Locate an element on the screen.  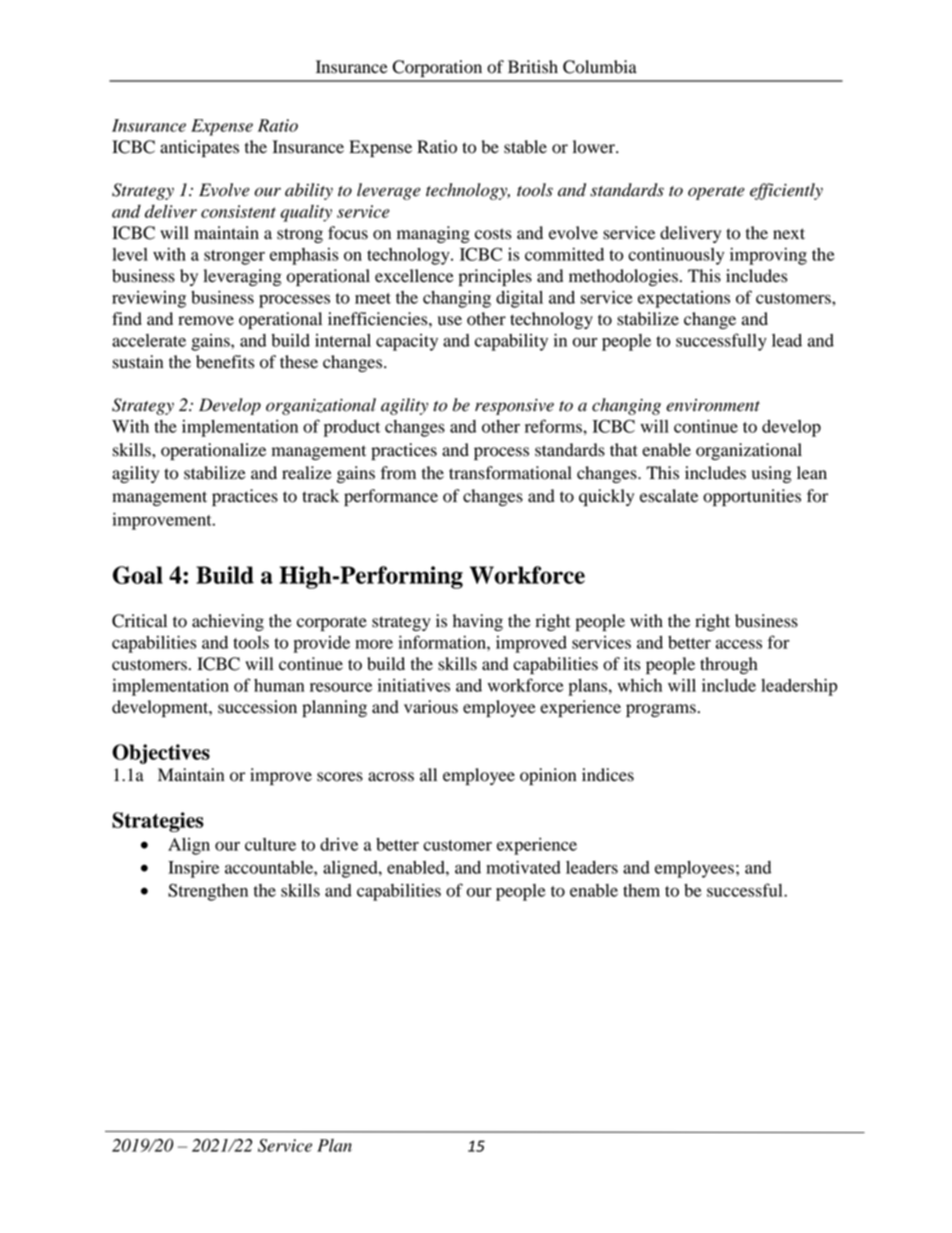
realize is located at coordinates (307, 473).
